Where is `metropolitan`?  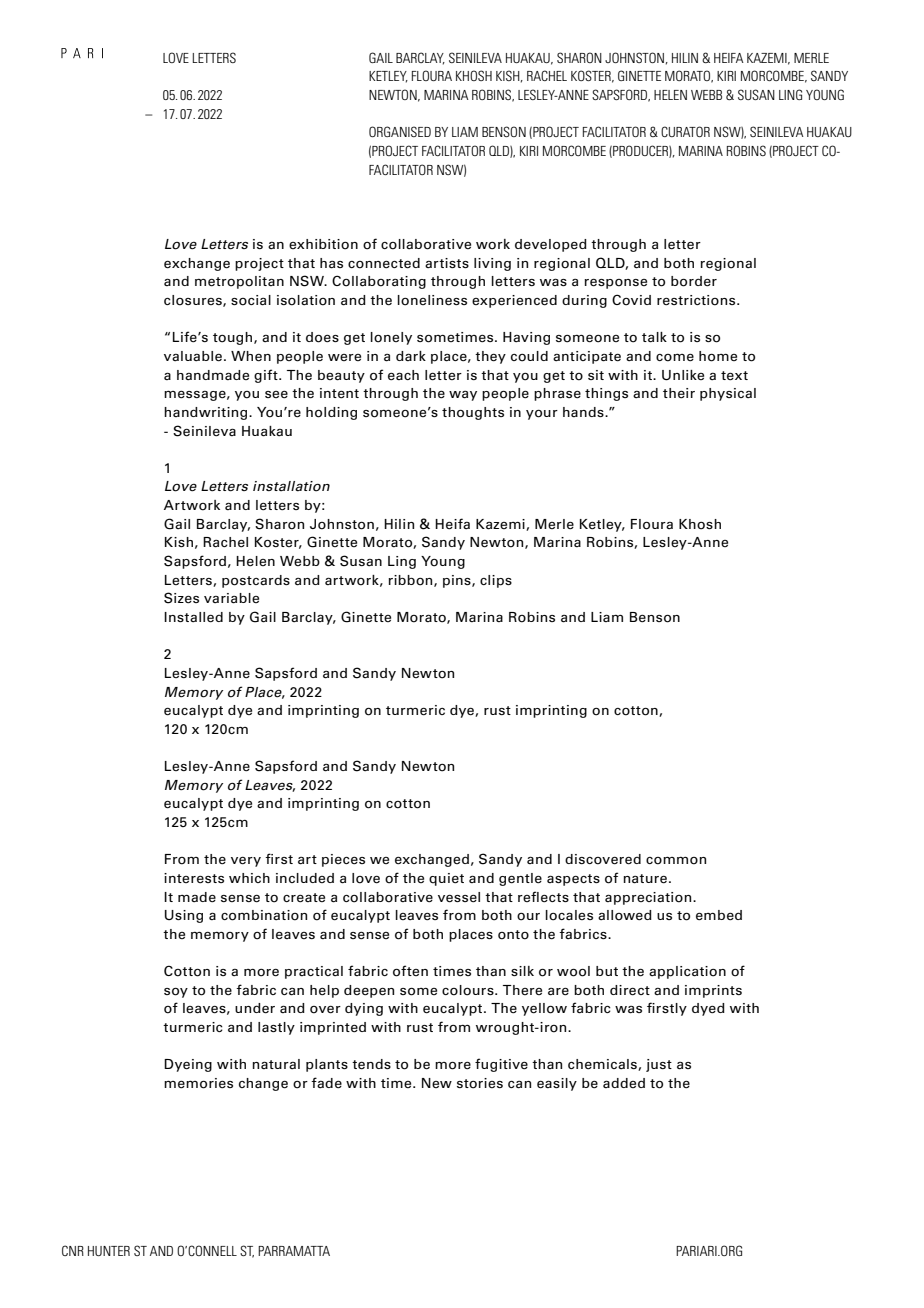
metropolitan is located at coordinates (239, 282).
